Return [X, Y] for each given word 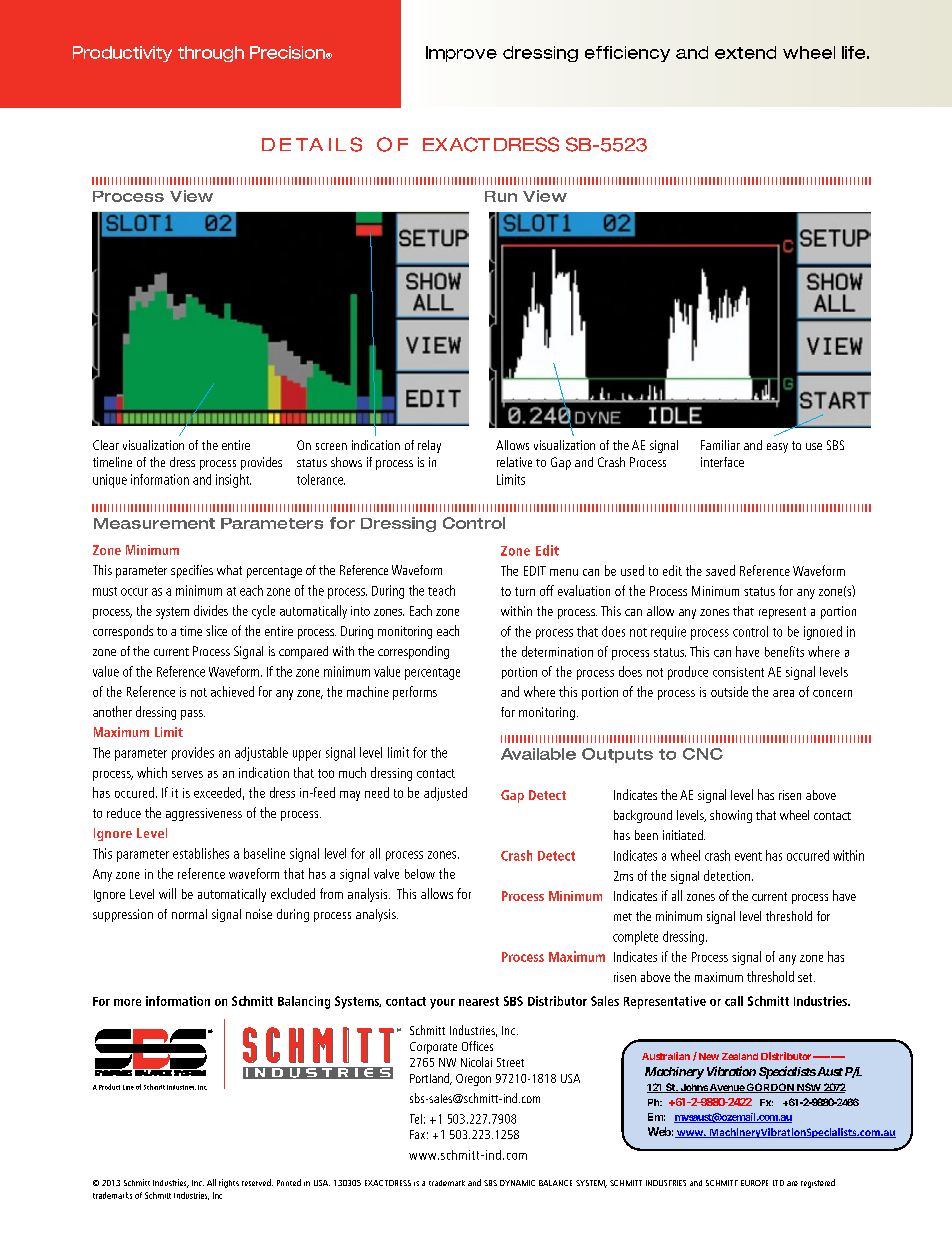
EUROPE [754, 1183]
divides [211, 610]
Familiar [720, 445]
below [420, 874]
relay [429, 446]
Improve [461, 54]
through [211, 54]
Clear [106, 445]
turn [525, 591]
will [167, 893]
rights [229, 1183]
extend [745, 52]
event [748, 856]
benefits [784, 651]
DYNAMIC [517, 1183]
